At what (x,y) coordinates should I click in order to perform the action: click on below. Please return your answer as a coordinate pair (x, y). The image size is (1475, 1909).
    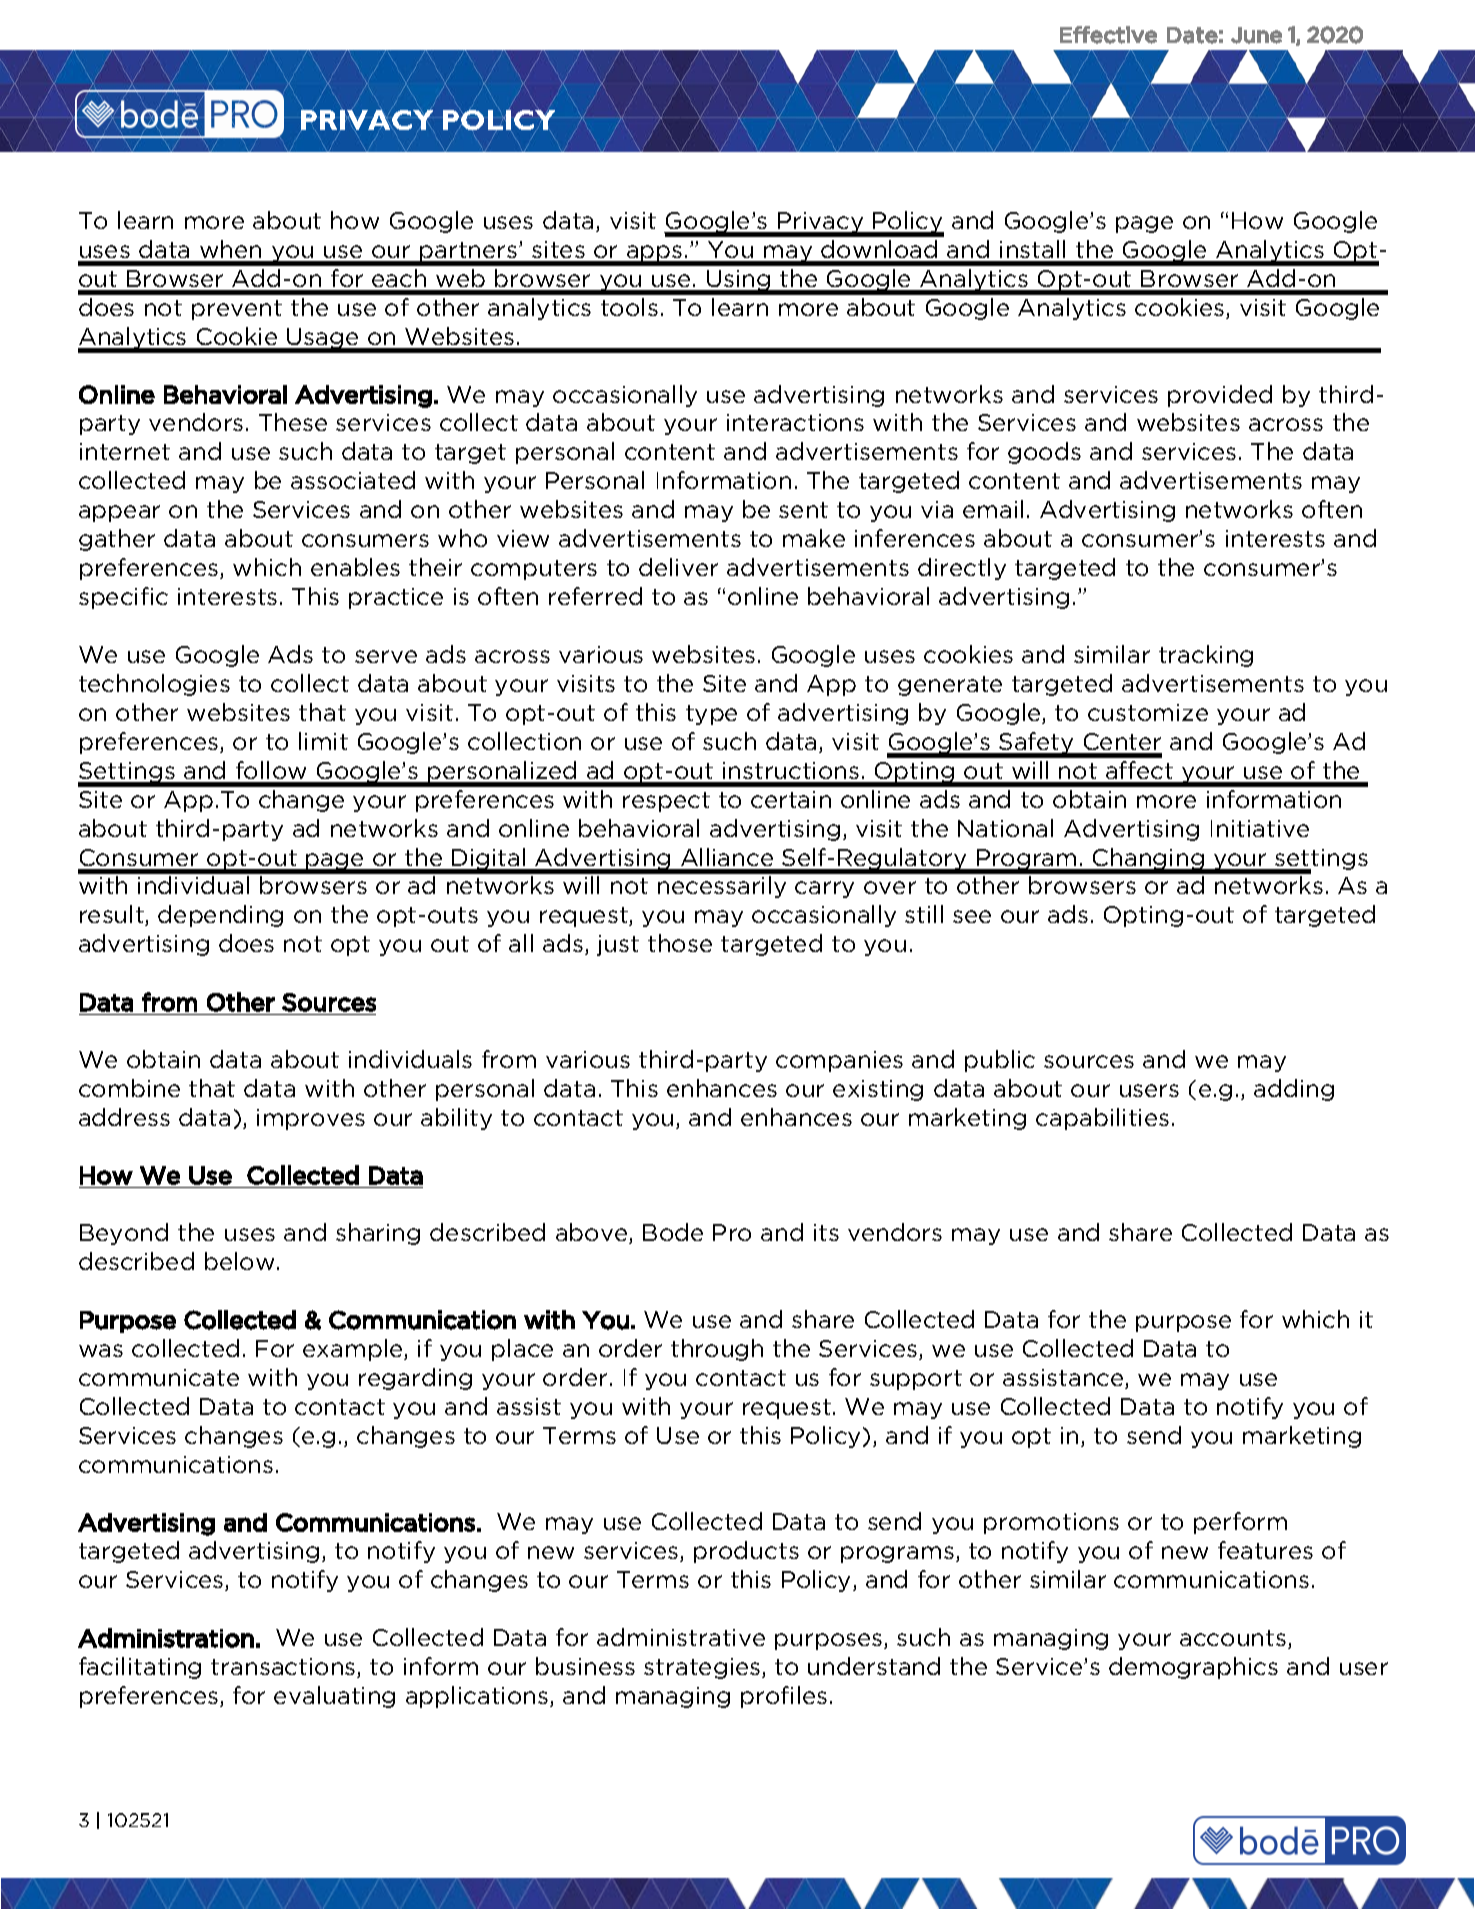
    Looking at the image, I should click on (239, 1261).
